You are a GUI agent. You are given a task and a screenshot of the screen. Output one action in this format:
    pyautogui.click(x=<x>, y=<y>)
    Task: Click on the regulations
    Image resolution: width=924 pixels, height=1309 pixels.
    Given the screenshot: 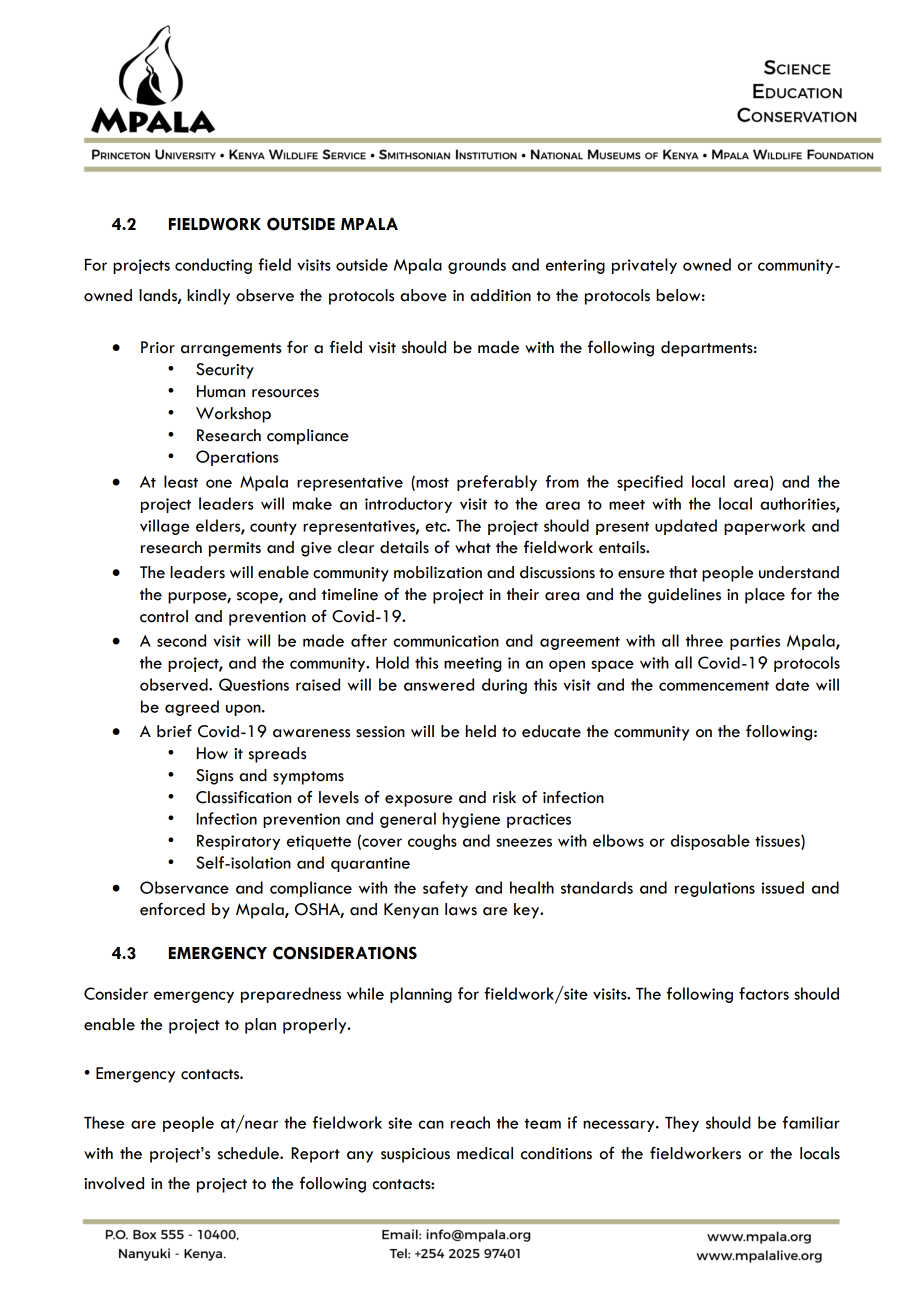 What is the action you would take?
    pyautogui.click(x=715, y=889)
